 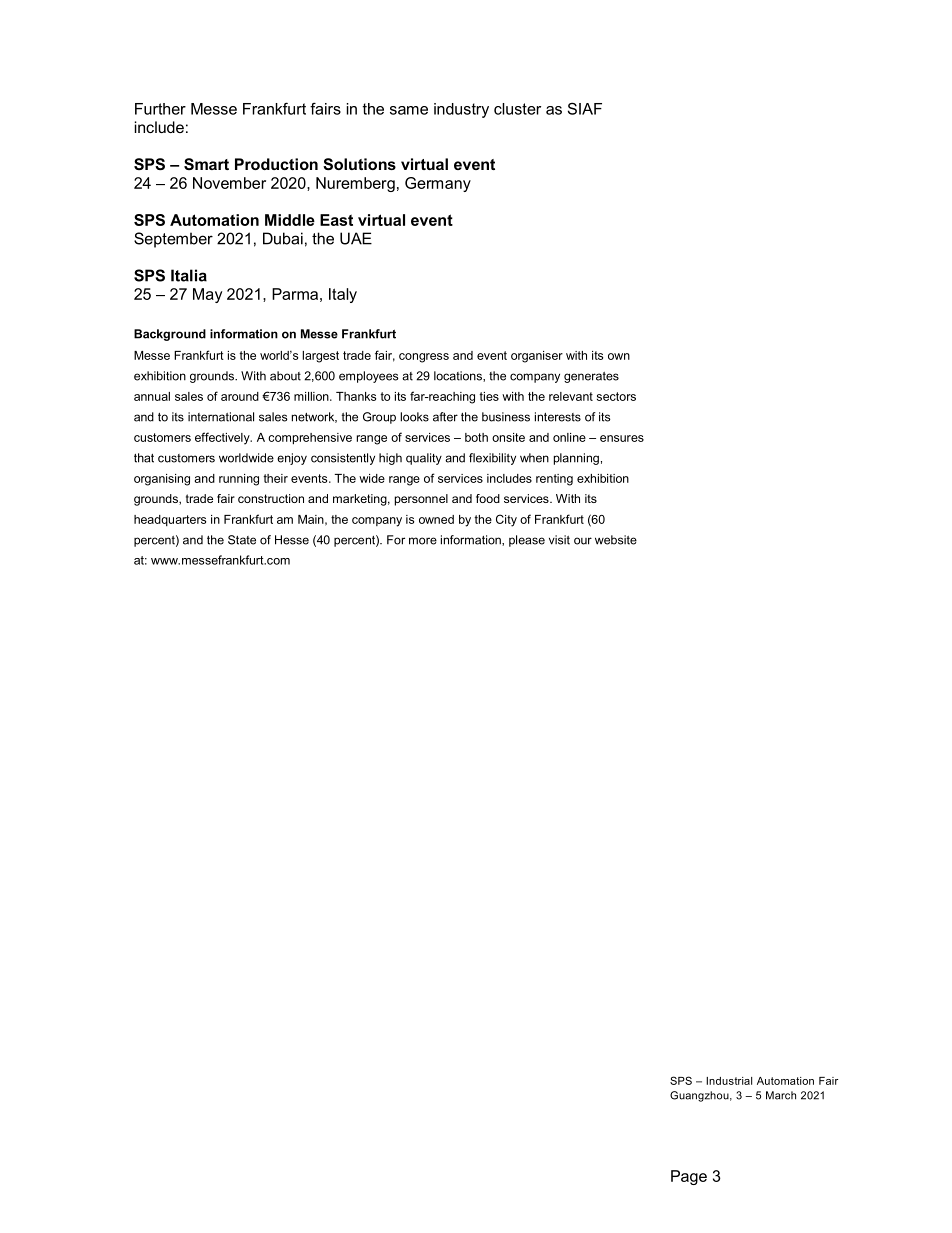 What do you see at coordinates (461, 110) in the image?
I see `industry` at bounding box center [461, 110].
